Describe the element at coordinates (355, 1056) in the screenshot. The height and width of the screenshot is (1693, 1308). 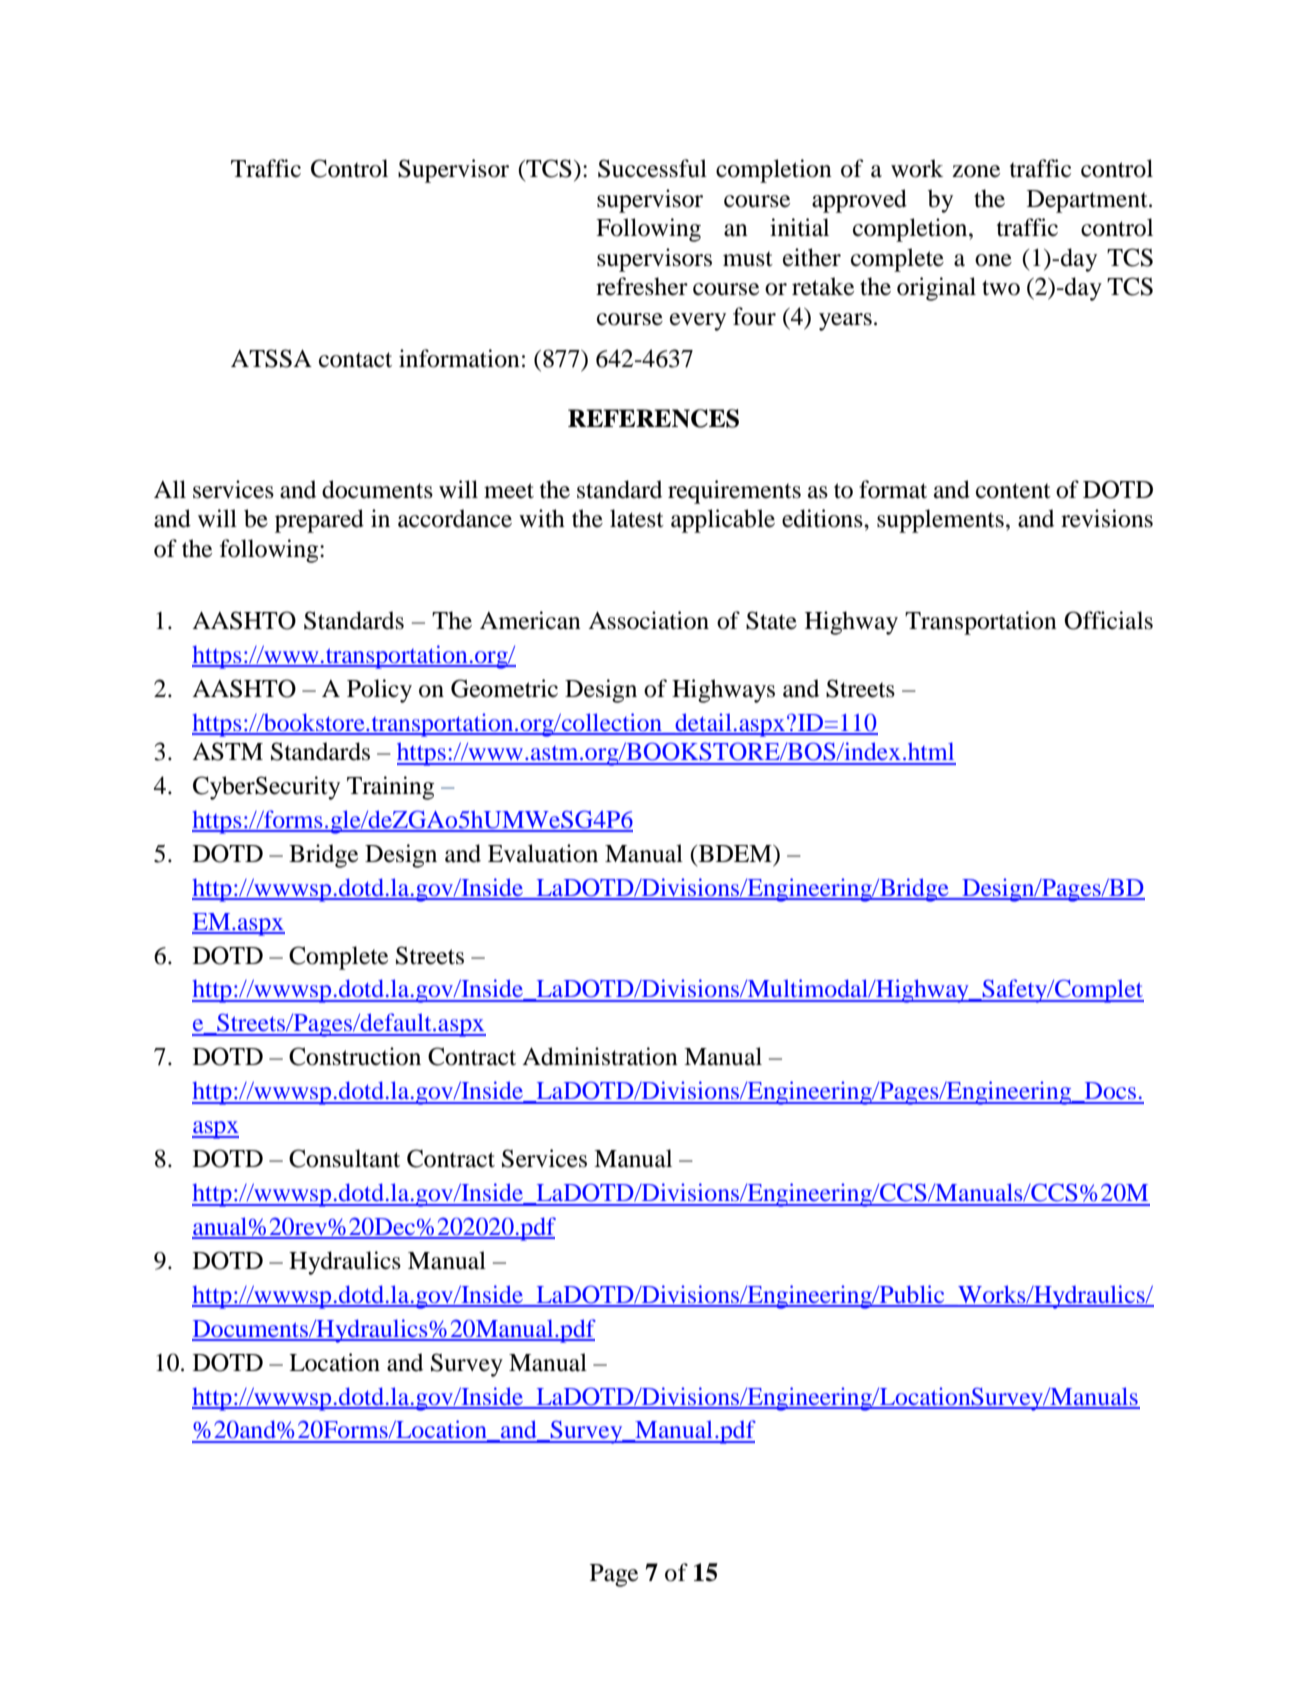
I see `Construction` at that location.
